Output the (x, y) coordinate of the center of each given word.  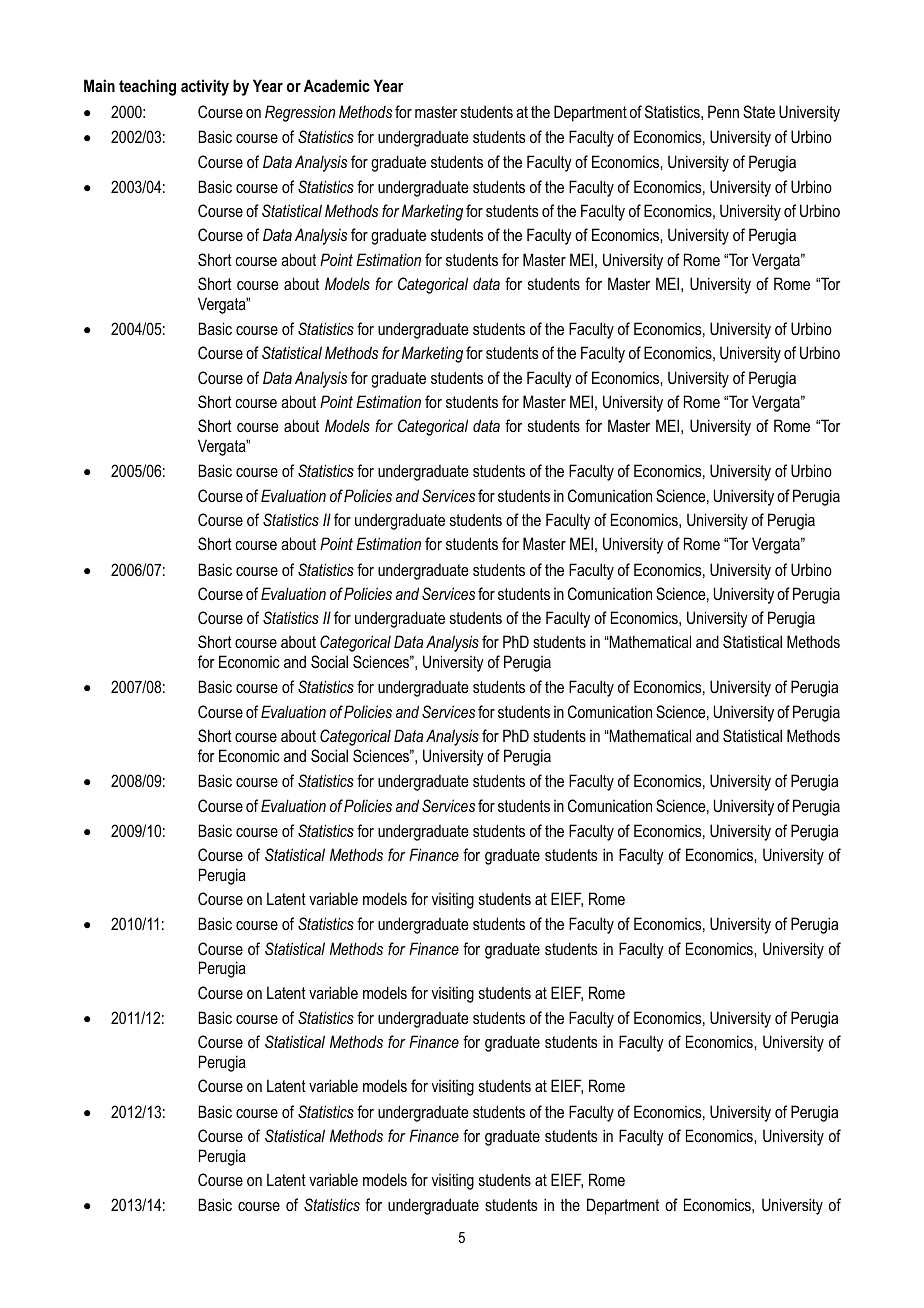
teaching (147, 87)
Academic (337, 85)
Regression (300, 113)
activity (205, 87)
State (759, 112)
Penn (723, 111)
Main (99, 85)
